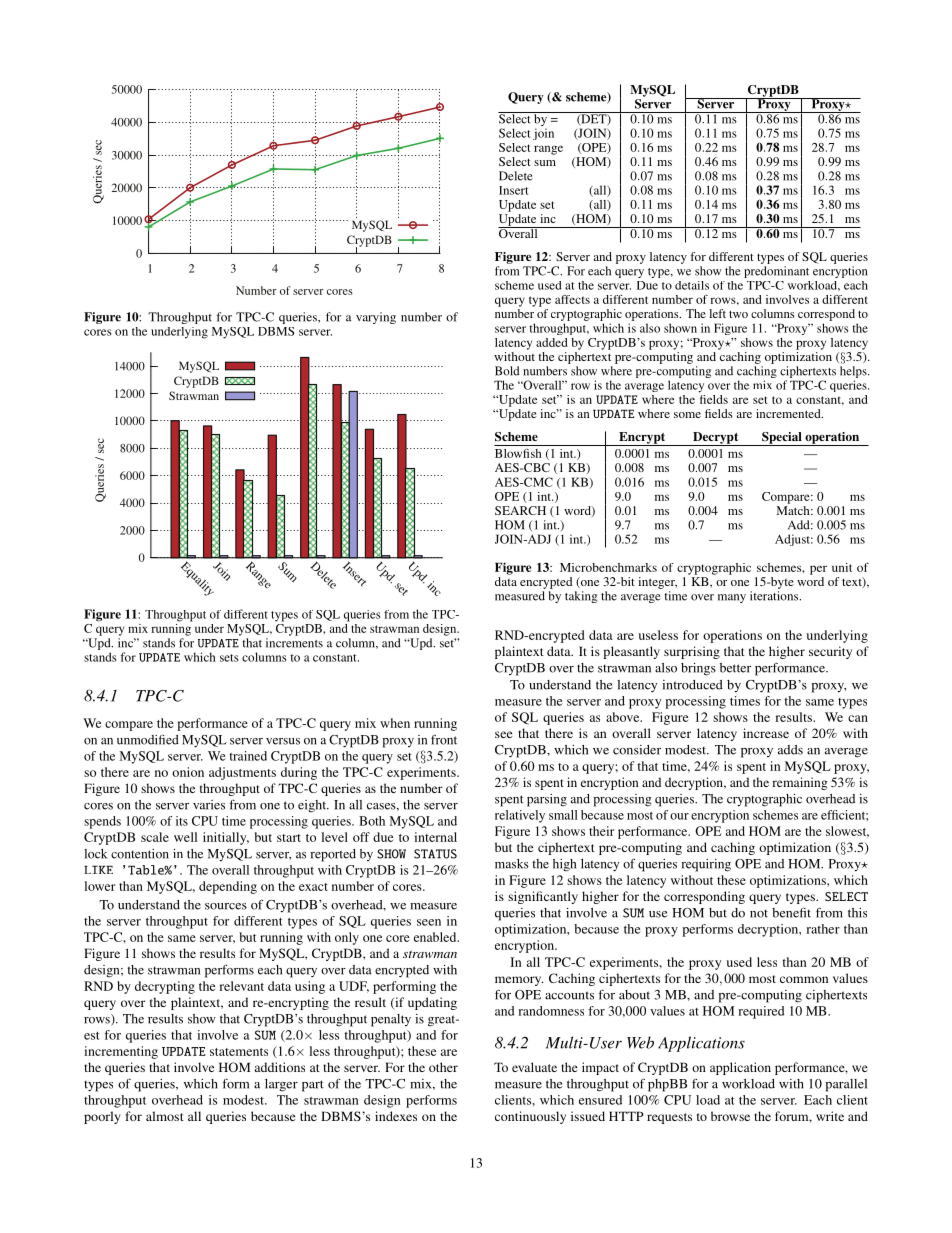 The width and height of the screenshot is (952, 1233). What do you see at coordinates (228, 887) in the screenshot?
I see `depending` at bounding box center [228, 887].
